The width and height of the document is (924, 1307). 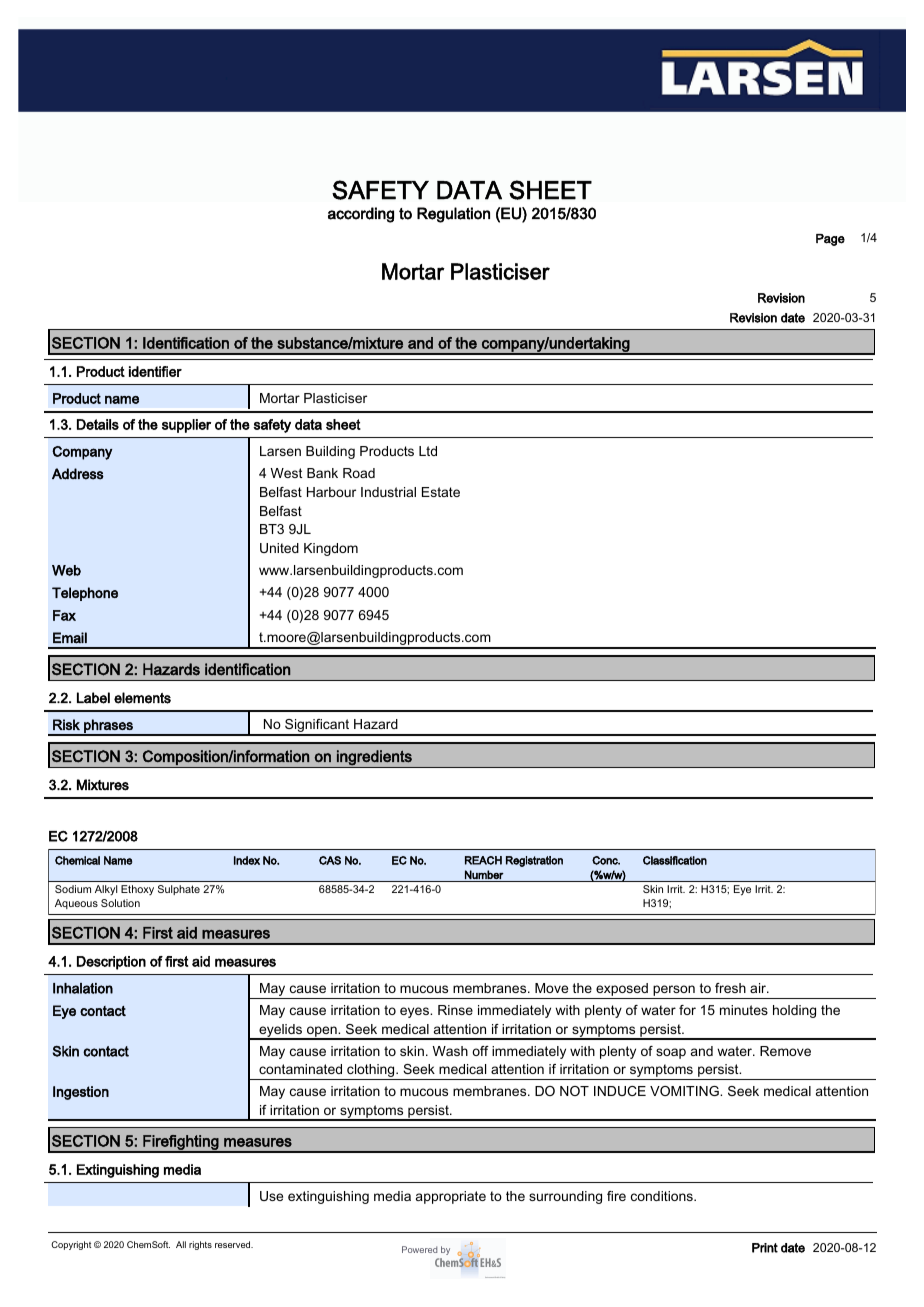 I want to click on phrases, so click(x=108, y=727).
